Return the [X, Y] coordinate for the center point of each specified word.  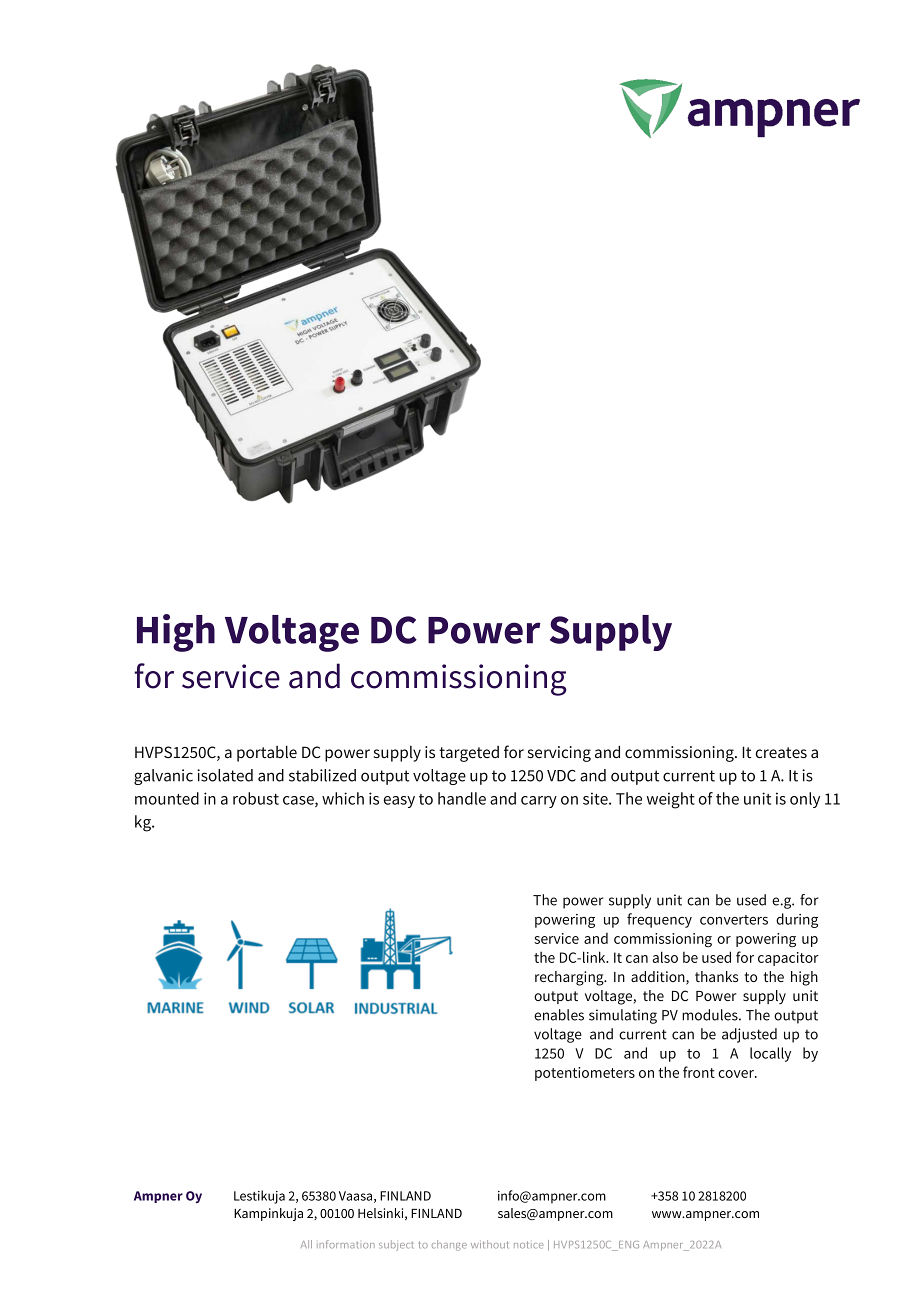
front [699, 1072]
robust [256, 798]
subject [396, 1245]
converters [734, 920]
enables [559, 1015]
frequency [659, 920]
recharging [570, 978]
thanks [716, 976]
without [490, 1244]
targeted [469, 754]
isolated [225, 775]
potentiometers [585, 1074]
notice [528, 1245]
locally [770, 1054]
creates [781, 752]
